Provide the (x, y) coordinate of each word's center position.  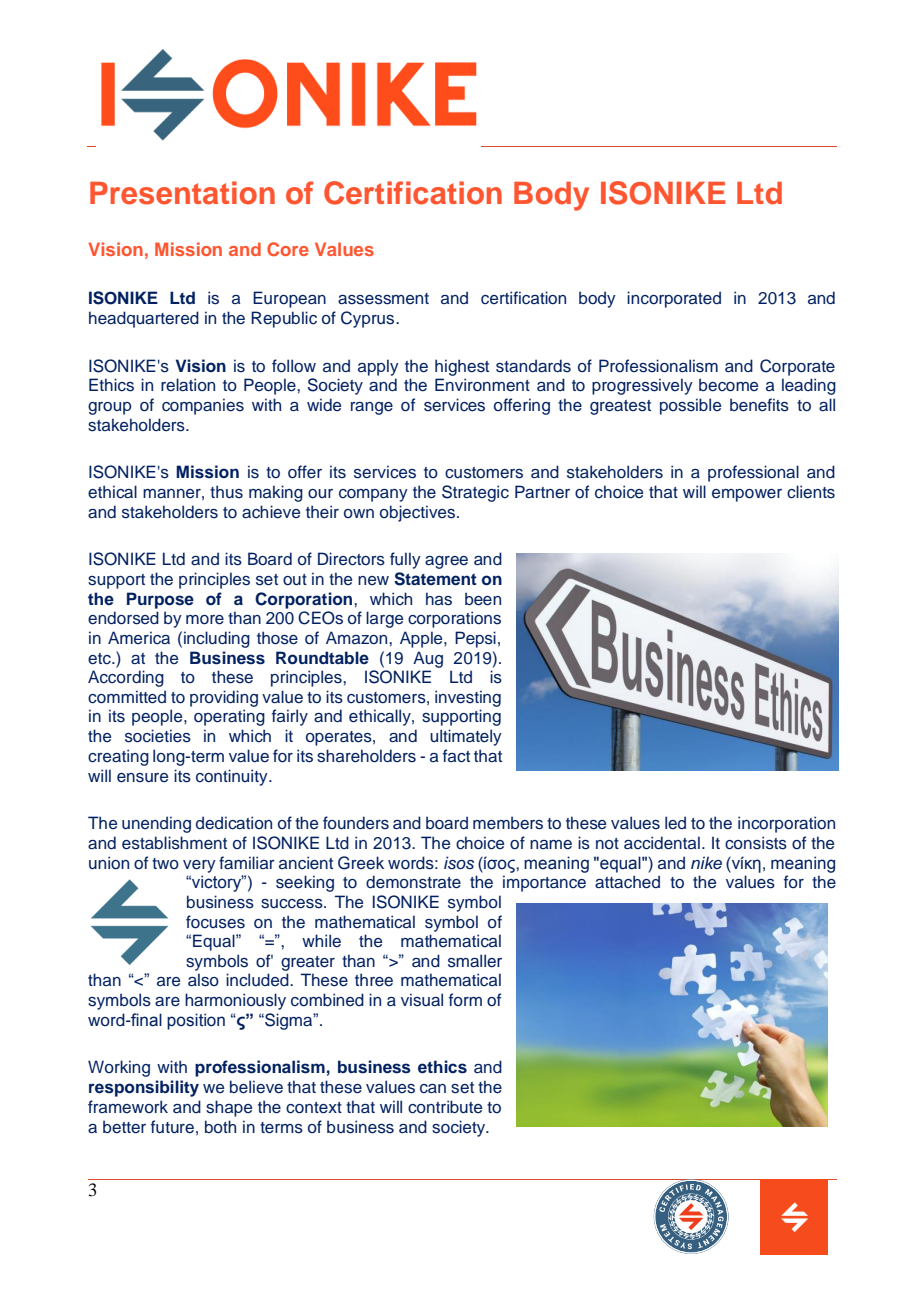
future (172, 1127)
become (728, 385)
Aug (428, 659)
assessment (383, 299)
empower (747, 495)
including (217, 639)
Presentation (182, 193)
